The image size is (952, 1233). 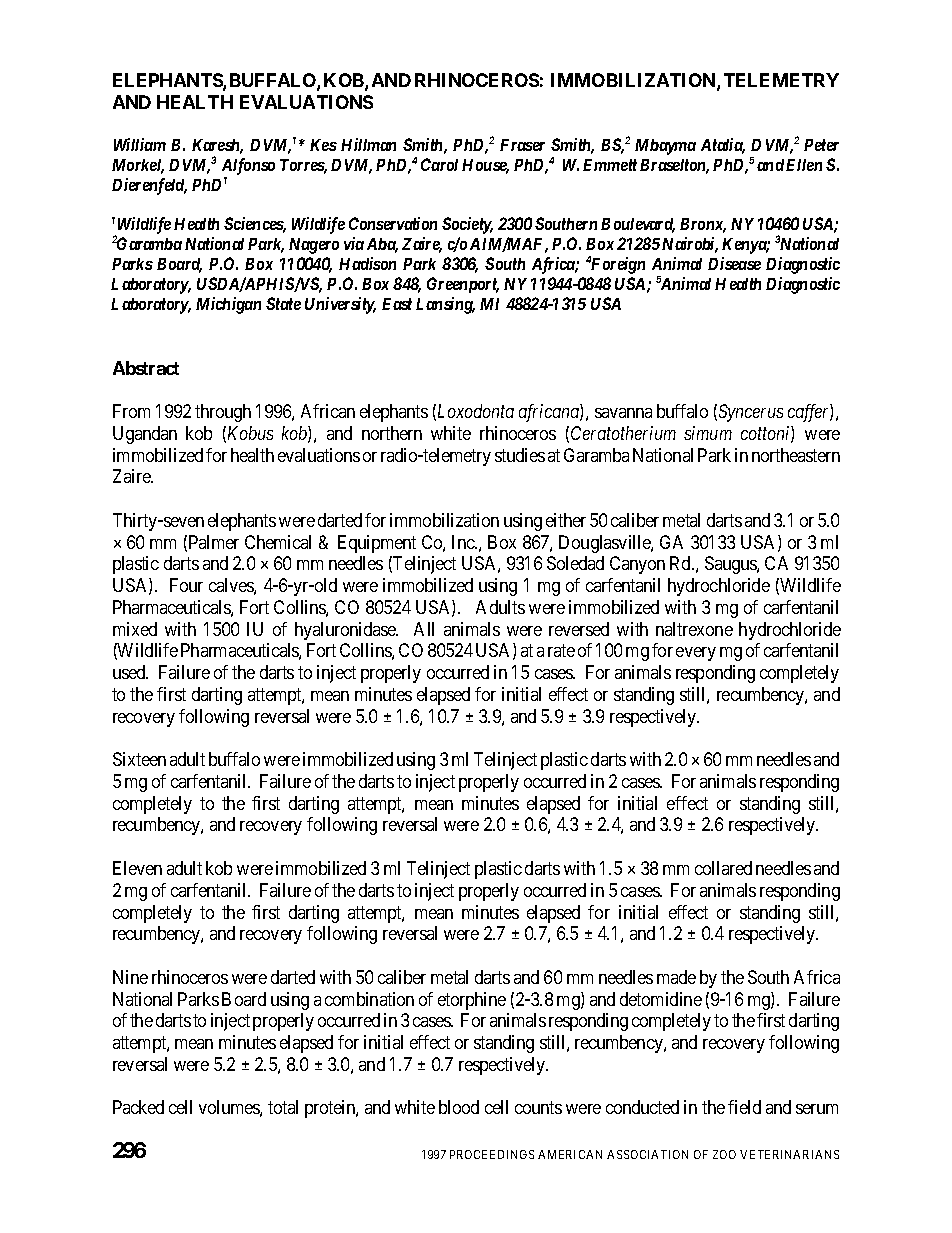 I want to click on every, so click(x=696, y=654).
